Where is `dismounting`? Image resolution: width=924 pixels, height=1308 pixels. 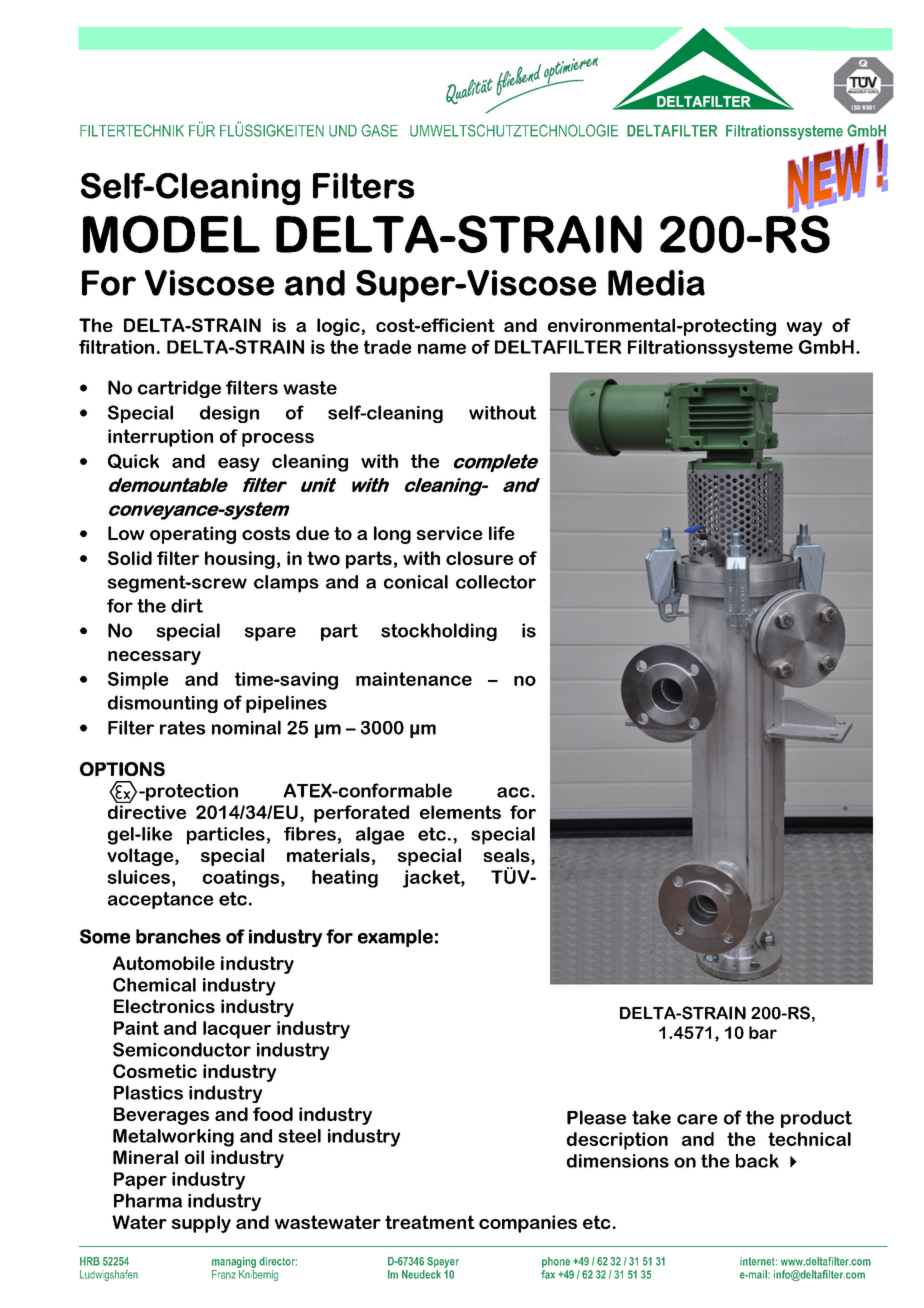
dismounting is located at coordinates (163, 704).
